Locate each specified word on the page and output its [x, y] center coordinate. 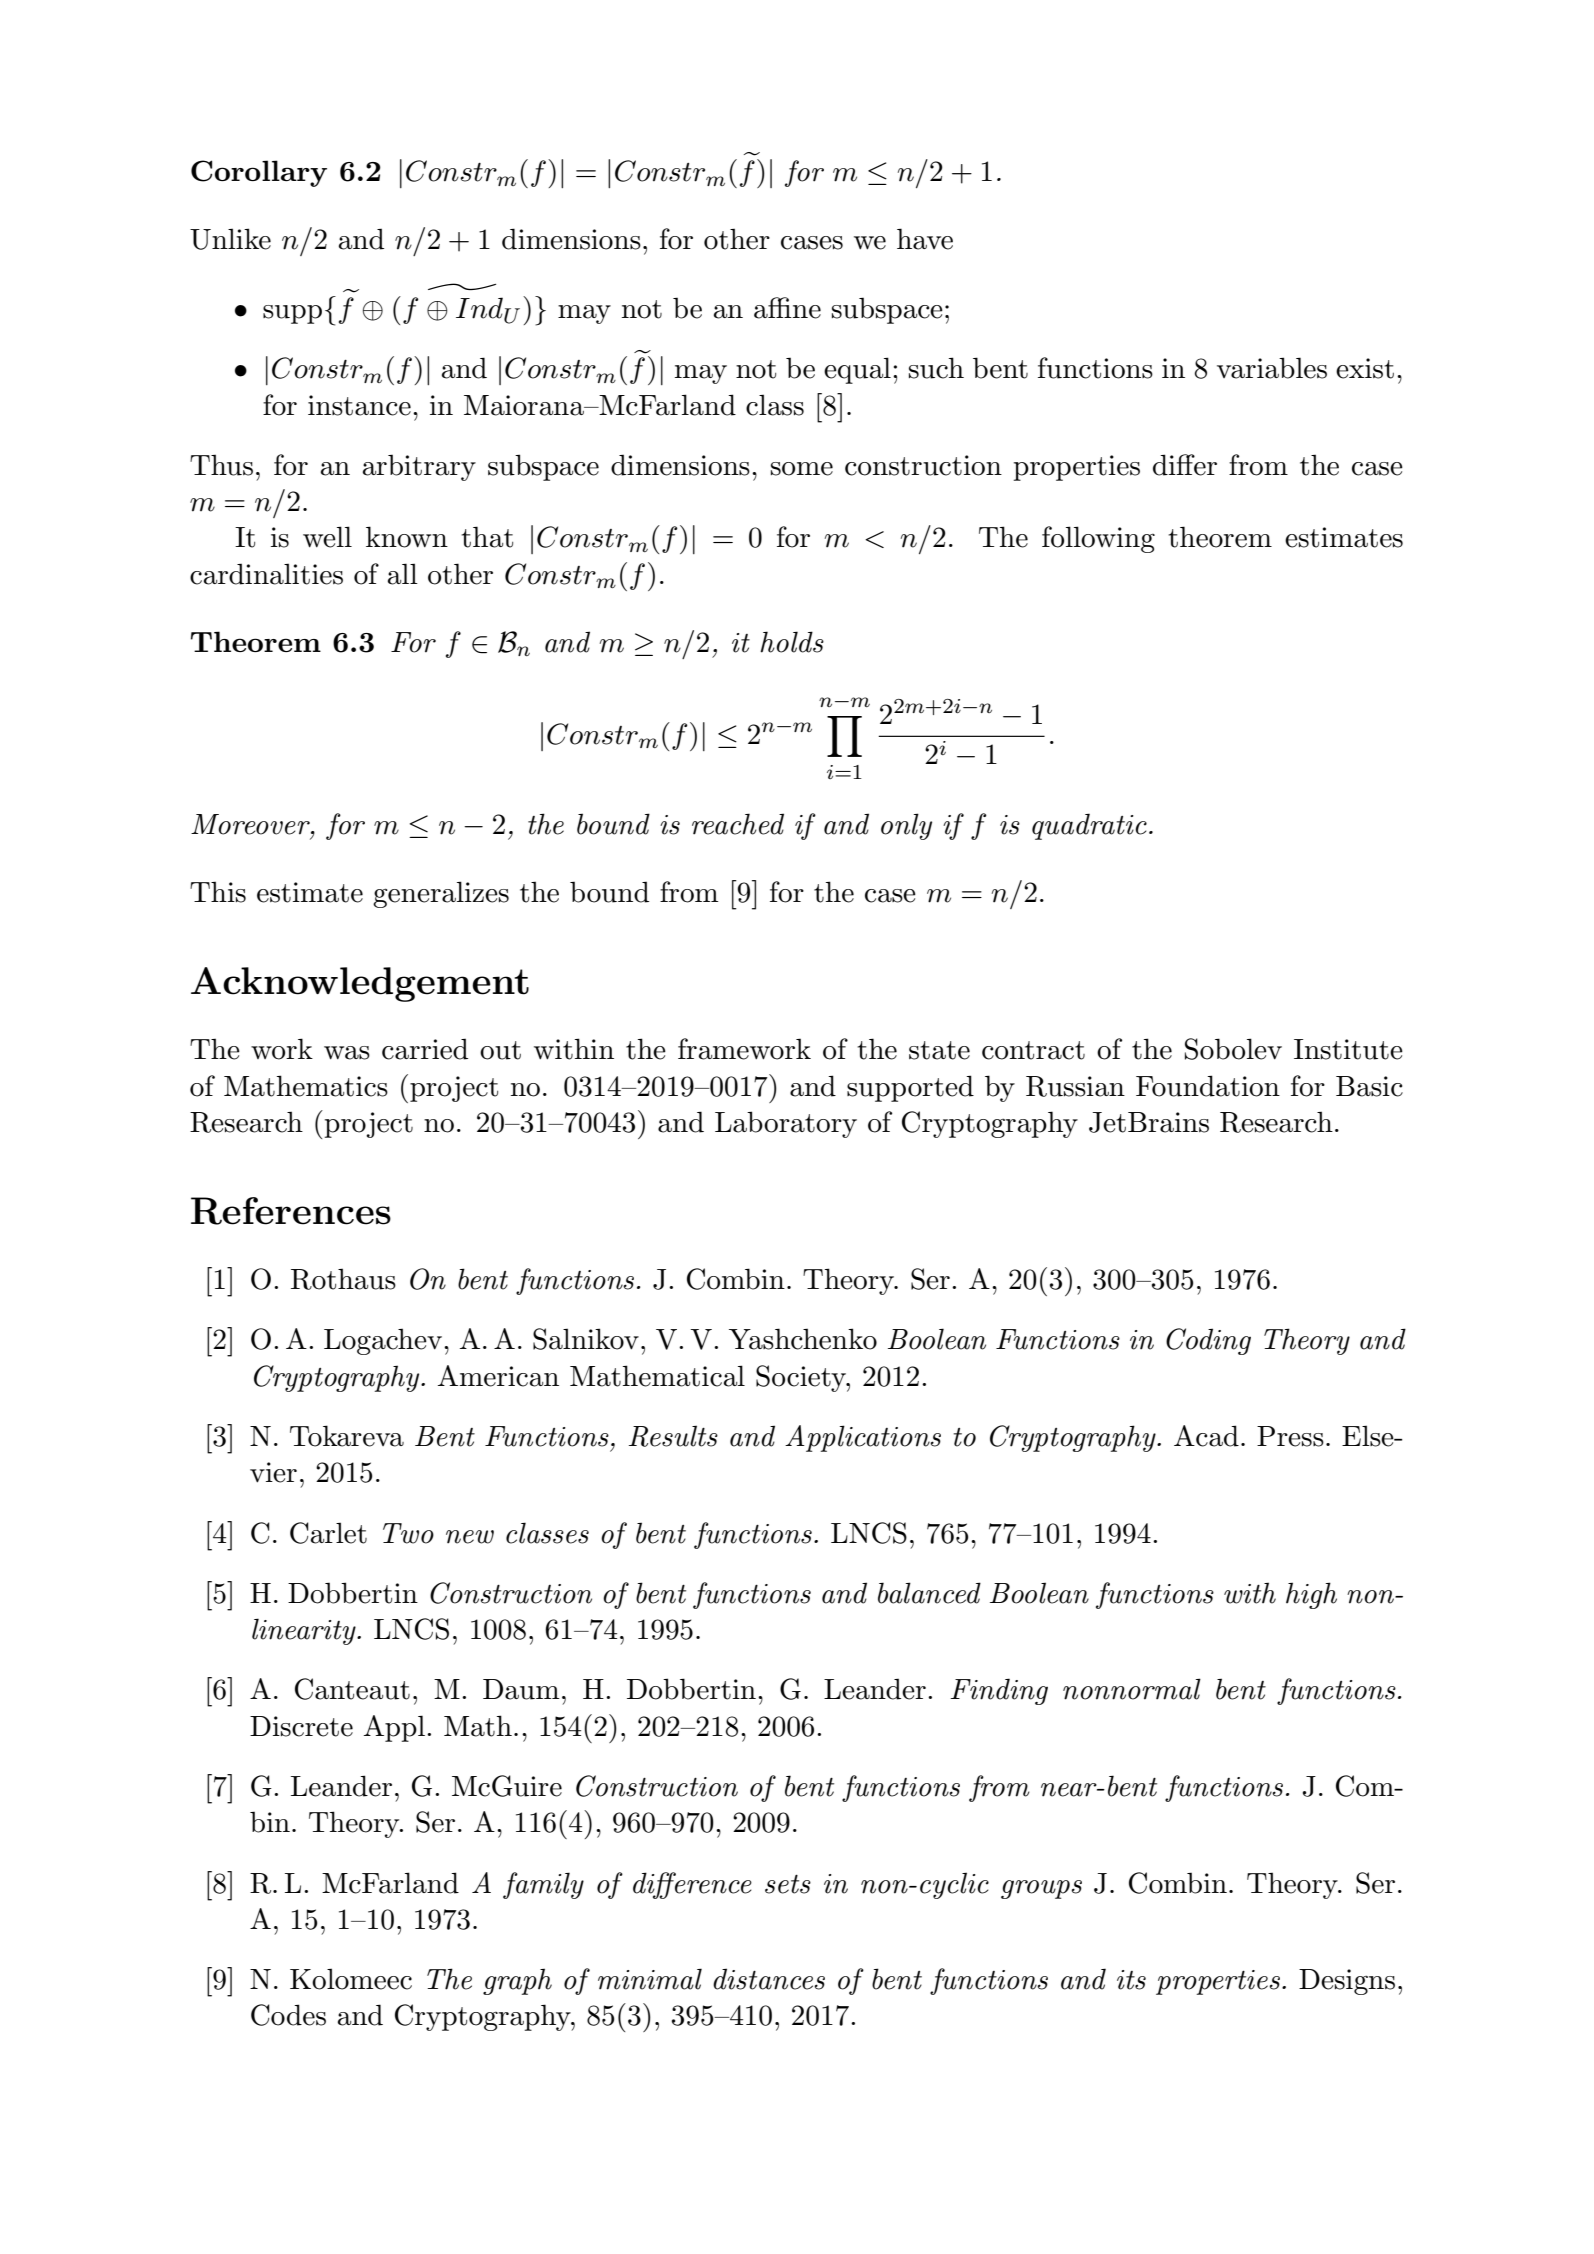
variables [1272, 368]
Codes [288, 2015]
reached [738, 824]
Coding [1208, 1341]
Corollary [259, 173]
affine [787, 308]
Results [673, 1436]
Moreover [251, 824]
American [498, 1376]
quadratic [1089, 826]
